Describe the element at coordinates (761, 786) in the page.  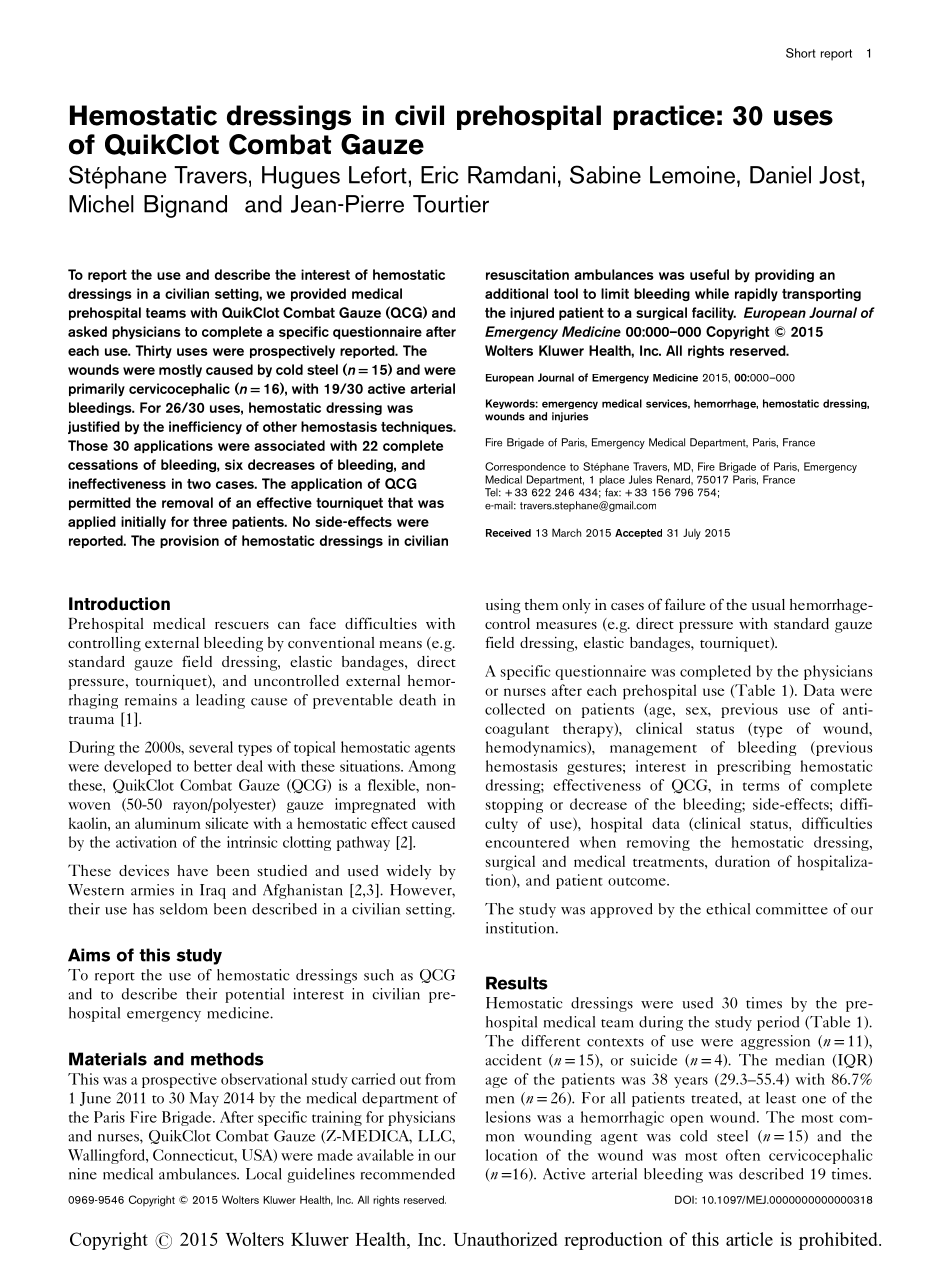
I see `terms` at that location.
